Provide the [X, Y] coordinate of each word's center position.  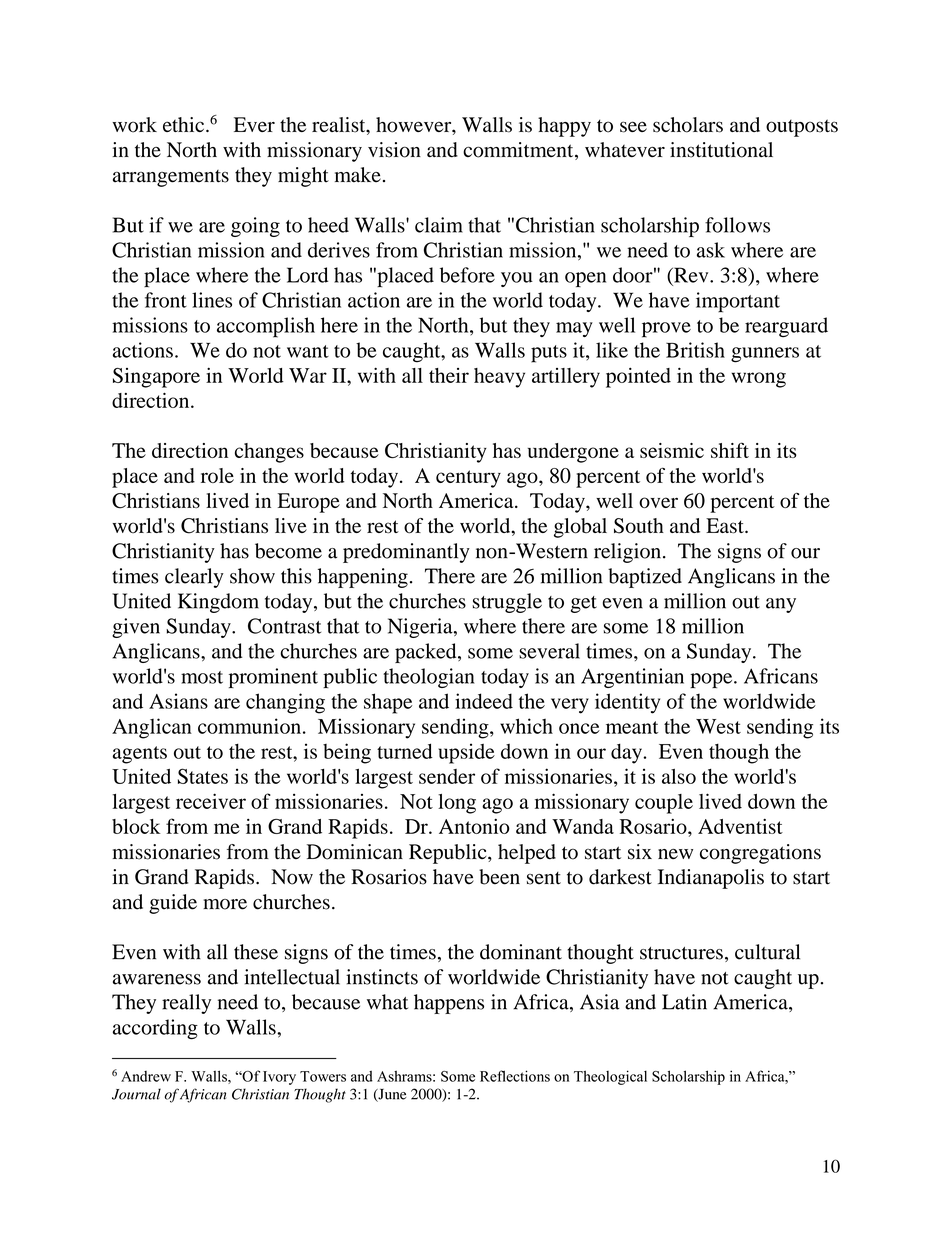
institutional [721, 150]
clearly [194, 578]
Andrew [146, 1076]
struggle [507, 603]
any [781, 605]
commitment [519, 151]
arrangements [171, 178]
